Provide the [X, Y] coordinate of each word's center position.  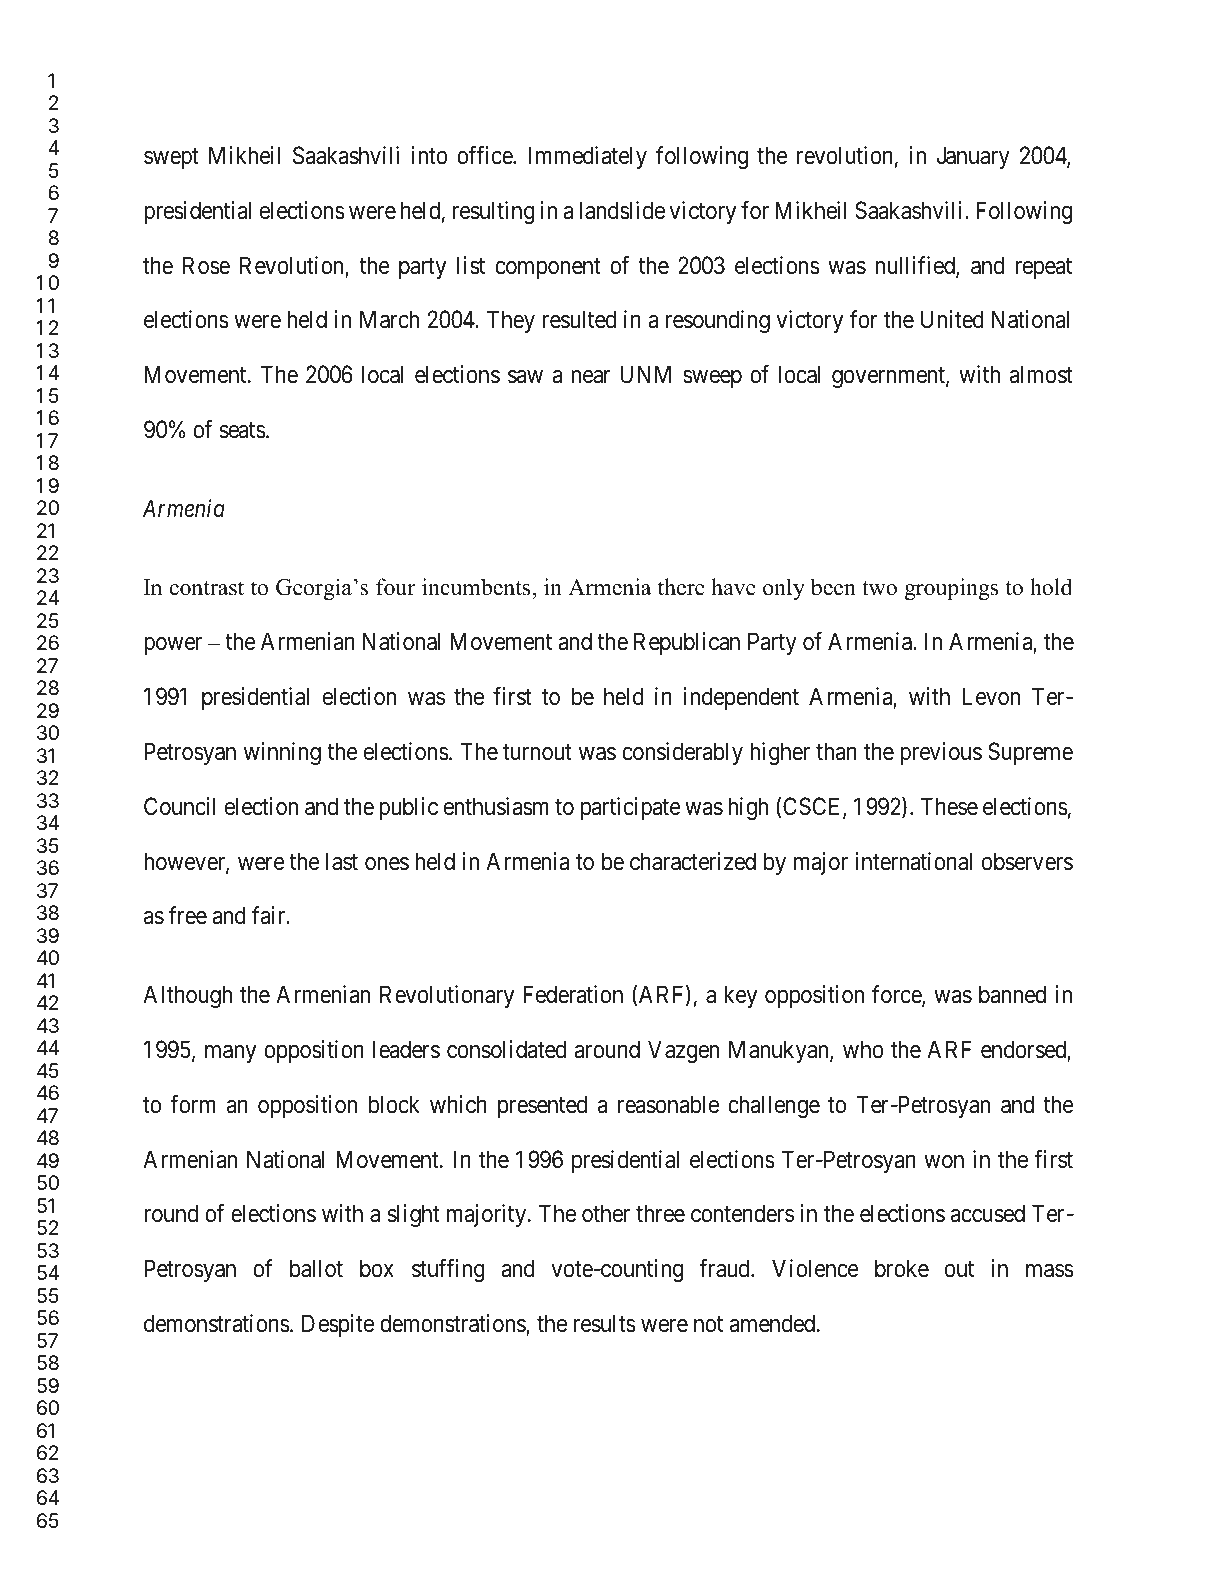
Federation [573, 994]
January [973, 157]
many [230, 1054]
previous [941, 753]
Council [180, 806]
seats [243, 430]
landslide [622, 210]
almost [1041, 374]
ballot [316, 1268]
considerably [682, 753]
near [591, 377]
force [897, 995]
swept [171, 158]
